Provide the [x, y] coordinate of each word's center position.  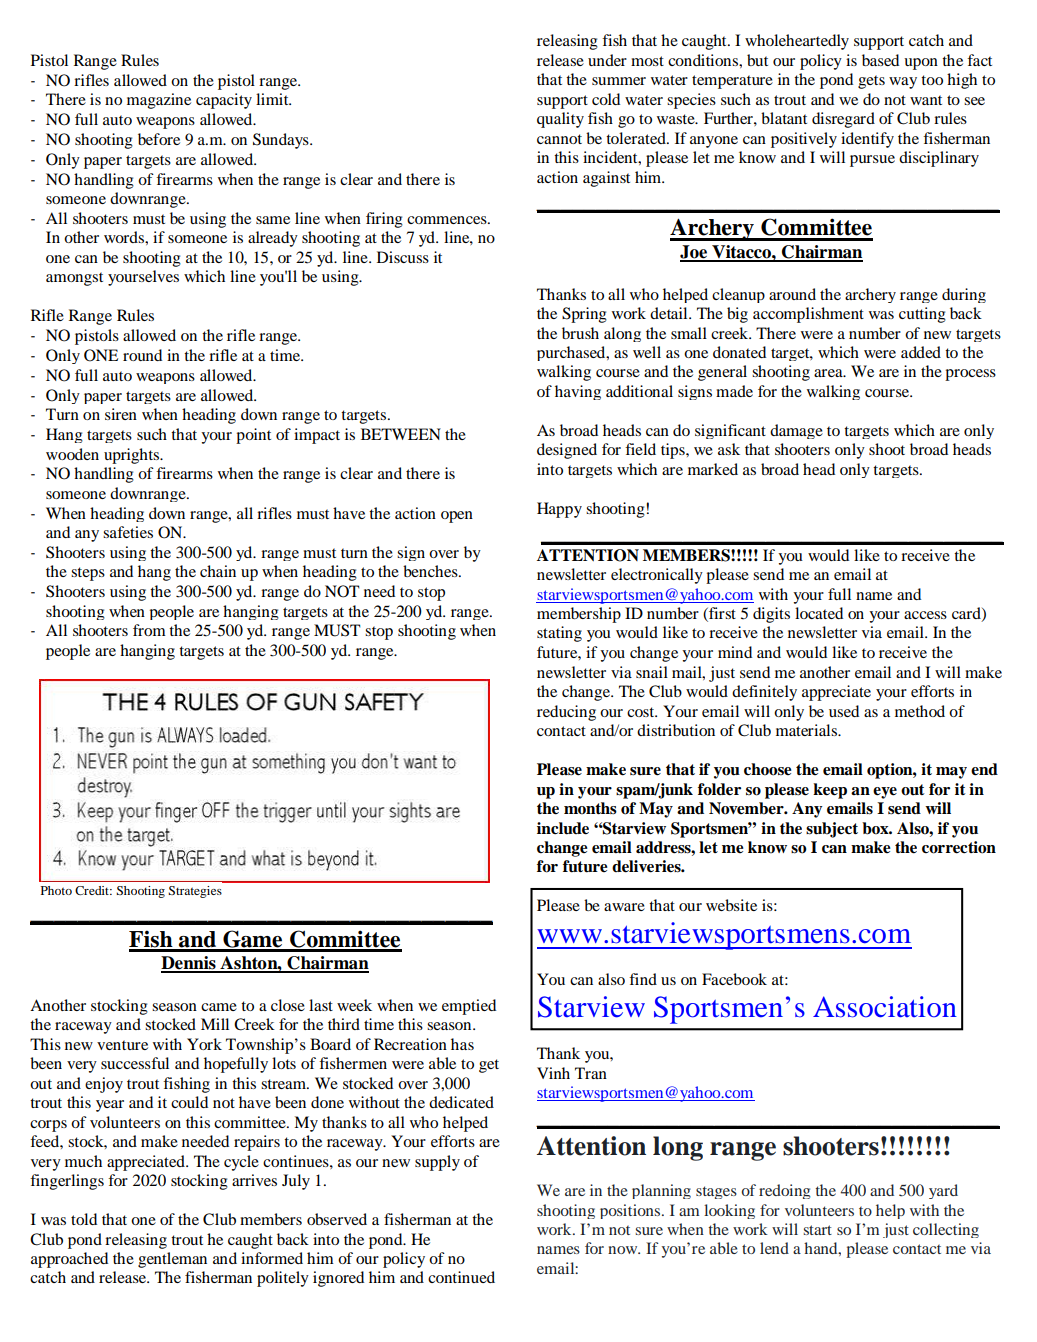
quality [560, 120]
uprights [133, 456]
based [880, 60]
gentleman [172, 1260]
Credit [93, 890]
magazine [159, 101]
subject [832, 830]
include [563, 828]
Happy [559, 510]
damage [796, 431]
